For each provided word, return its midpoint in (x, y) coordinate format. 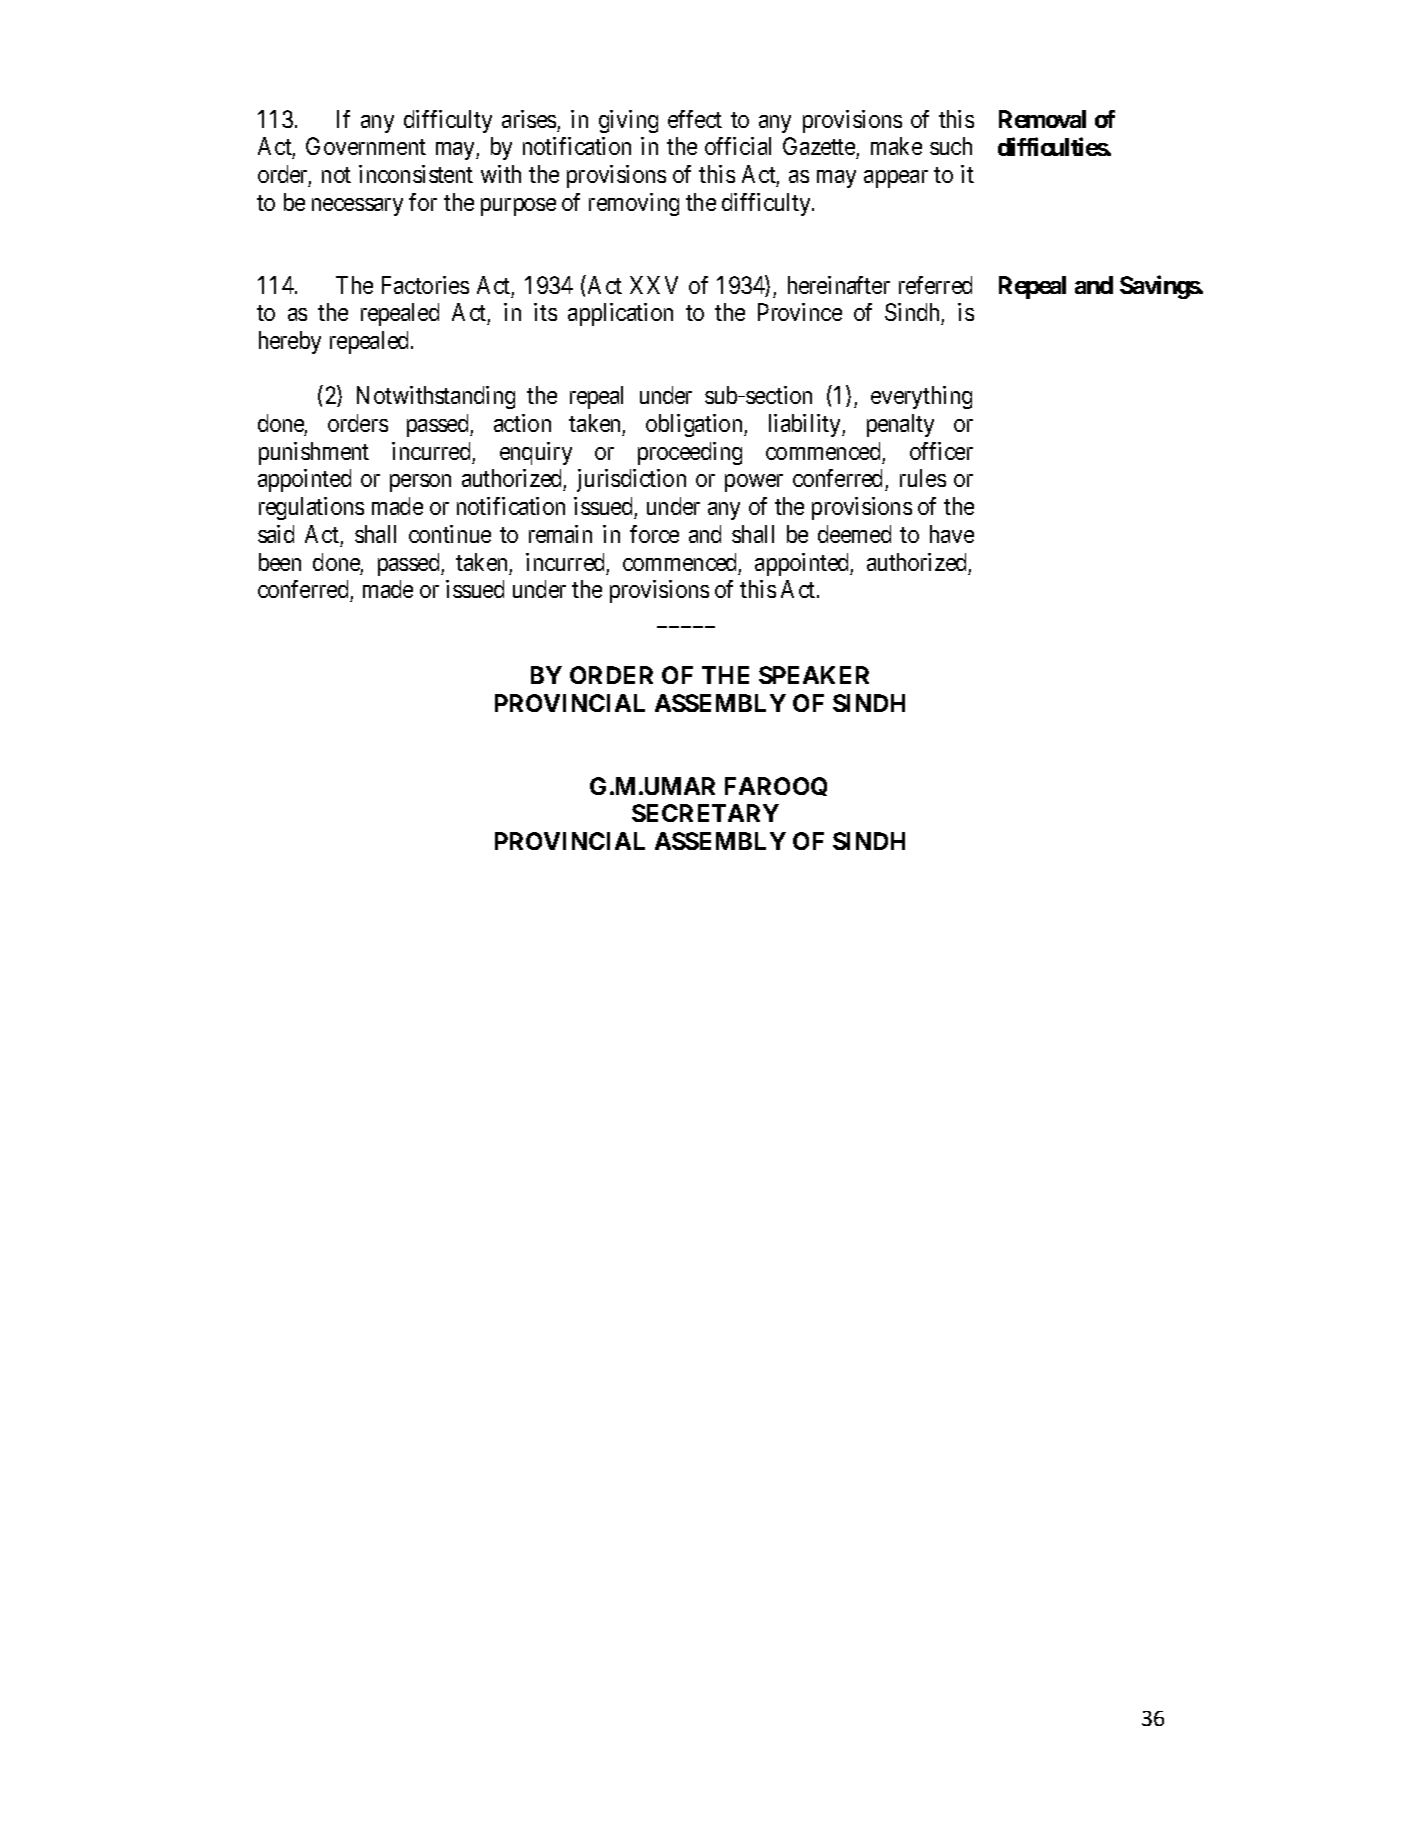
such (951, 146)
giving (628, 121)
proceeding (690, 453)
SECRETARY (705, 813)
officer (941, 451)
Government (366, 146)
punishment (314, 453)
